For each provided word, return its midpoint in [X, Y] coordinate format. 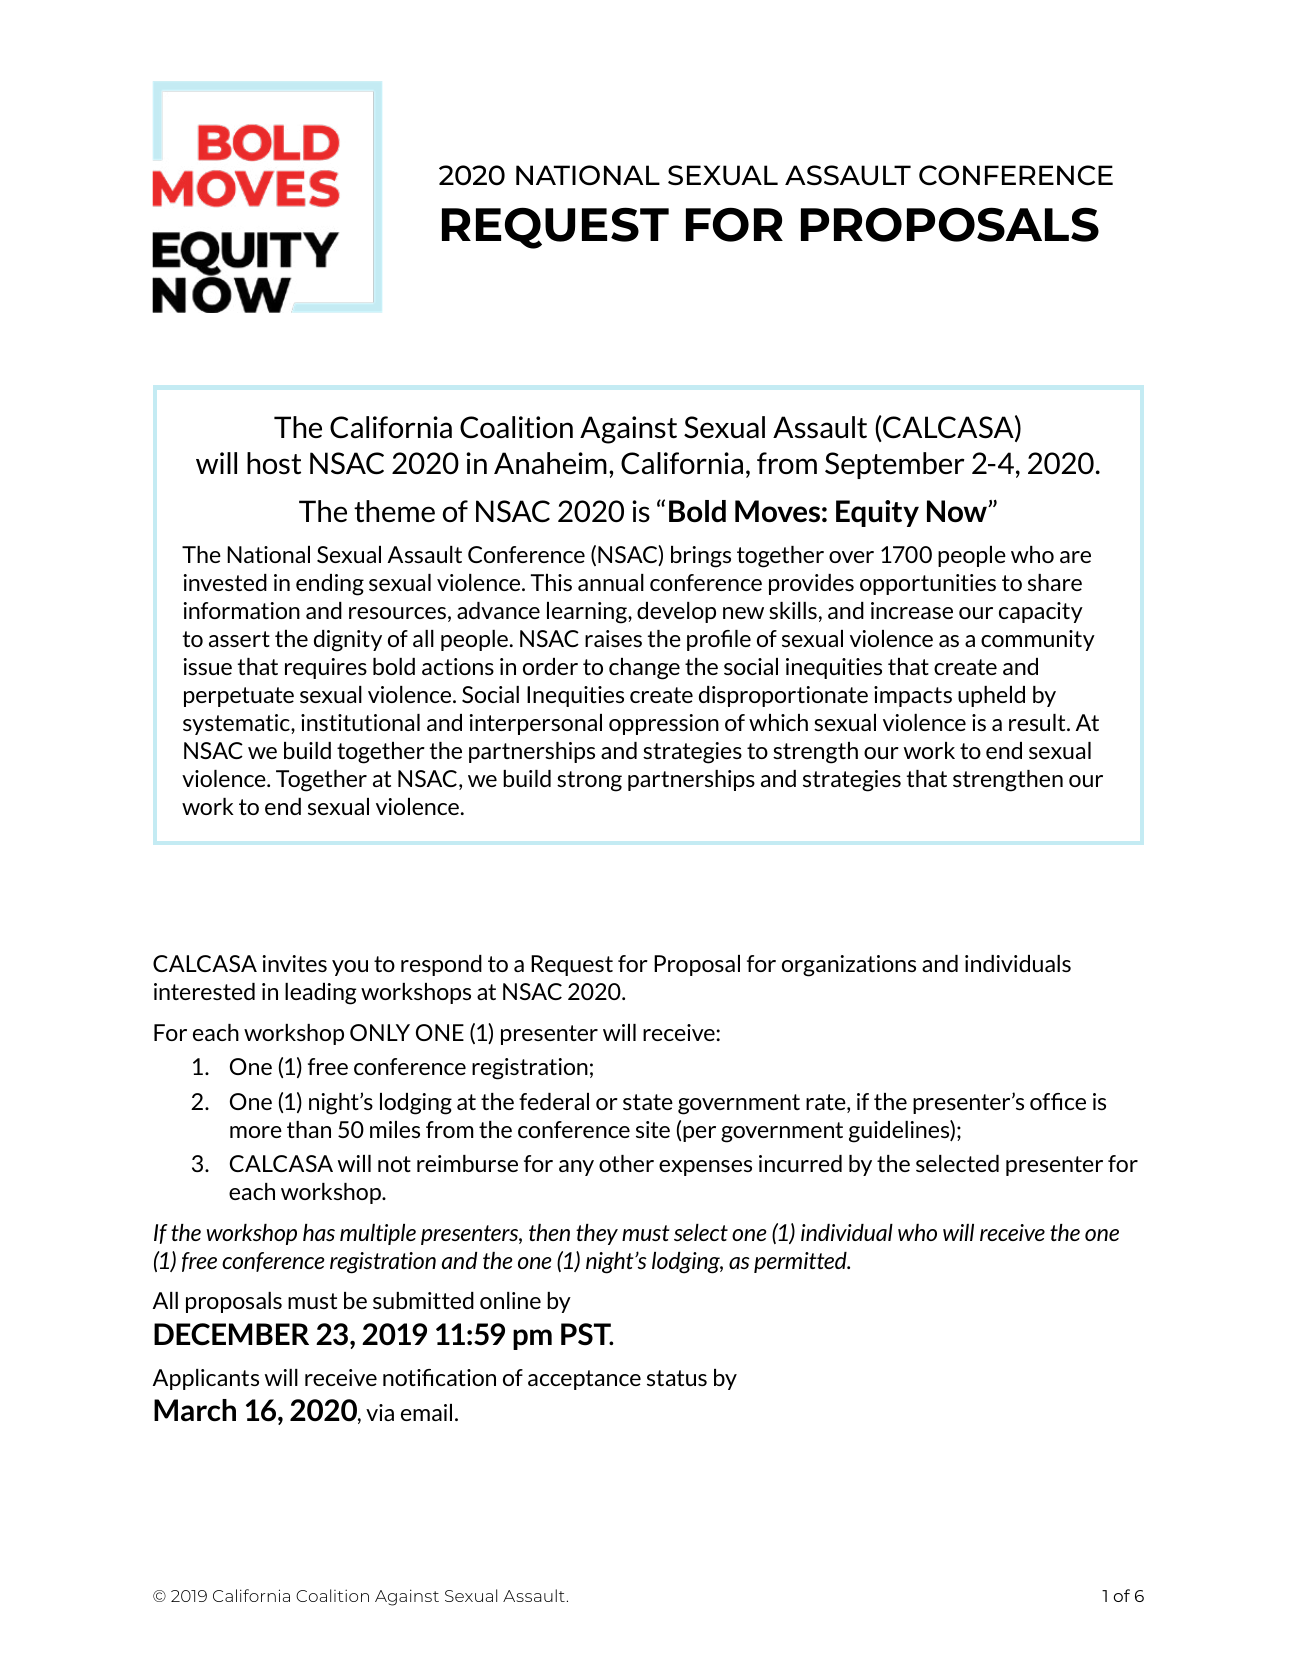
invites [295, 963]
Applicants [206, 1379]
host [274, 463]
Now [958, 511]
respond [441, 965]
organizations [849, 966]
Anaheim [550, 463]
